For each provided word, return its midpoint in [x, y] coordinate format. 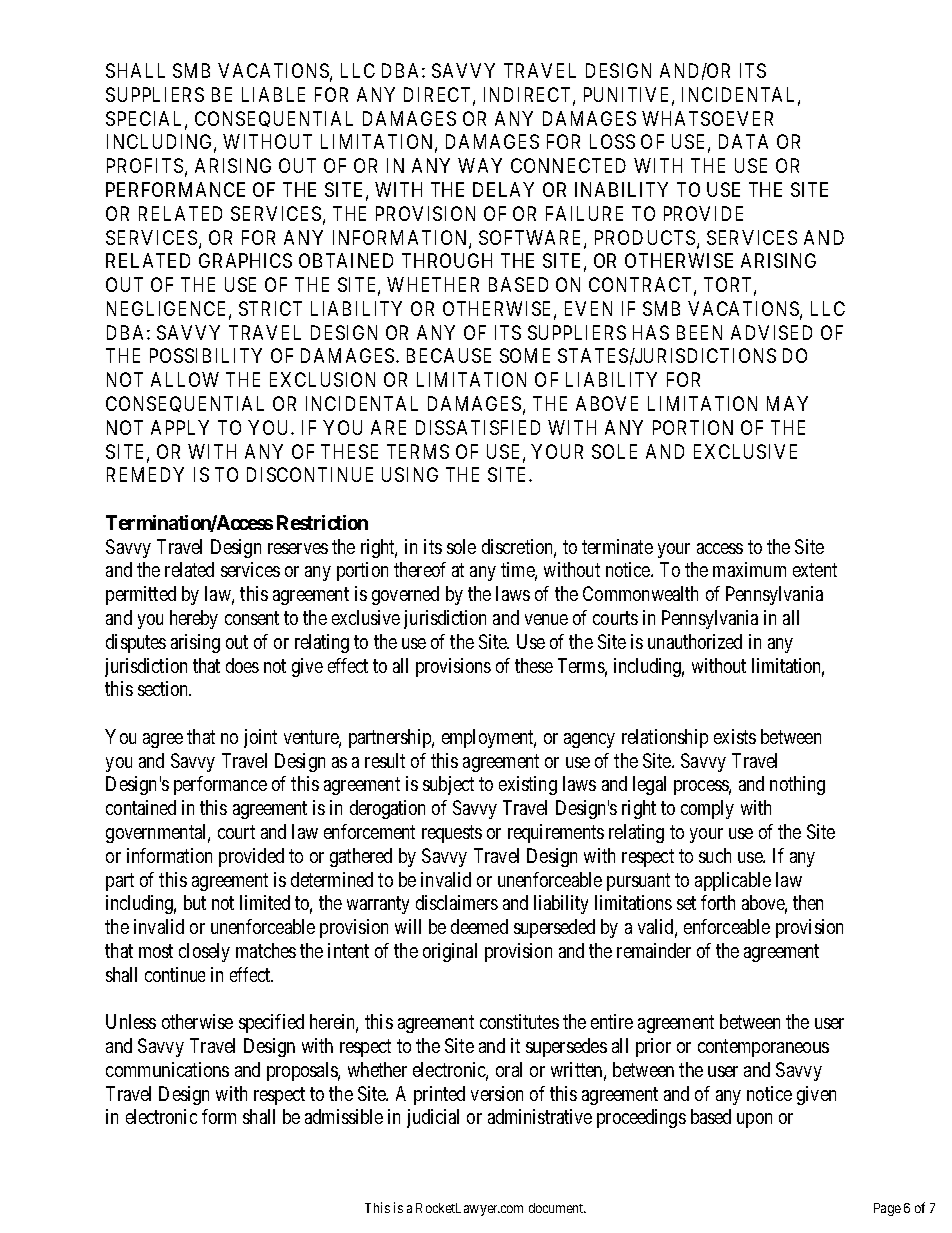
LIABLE [273, 94]
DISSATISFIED [478, 427]
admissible [344, 1116]
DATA [743, 141]
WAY [480, 165]
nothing [797, 785]
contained [141, 807]
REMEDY [145, 474]
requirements [556, 833]
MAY [787, 403]
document [557, 1208]
